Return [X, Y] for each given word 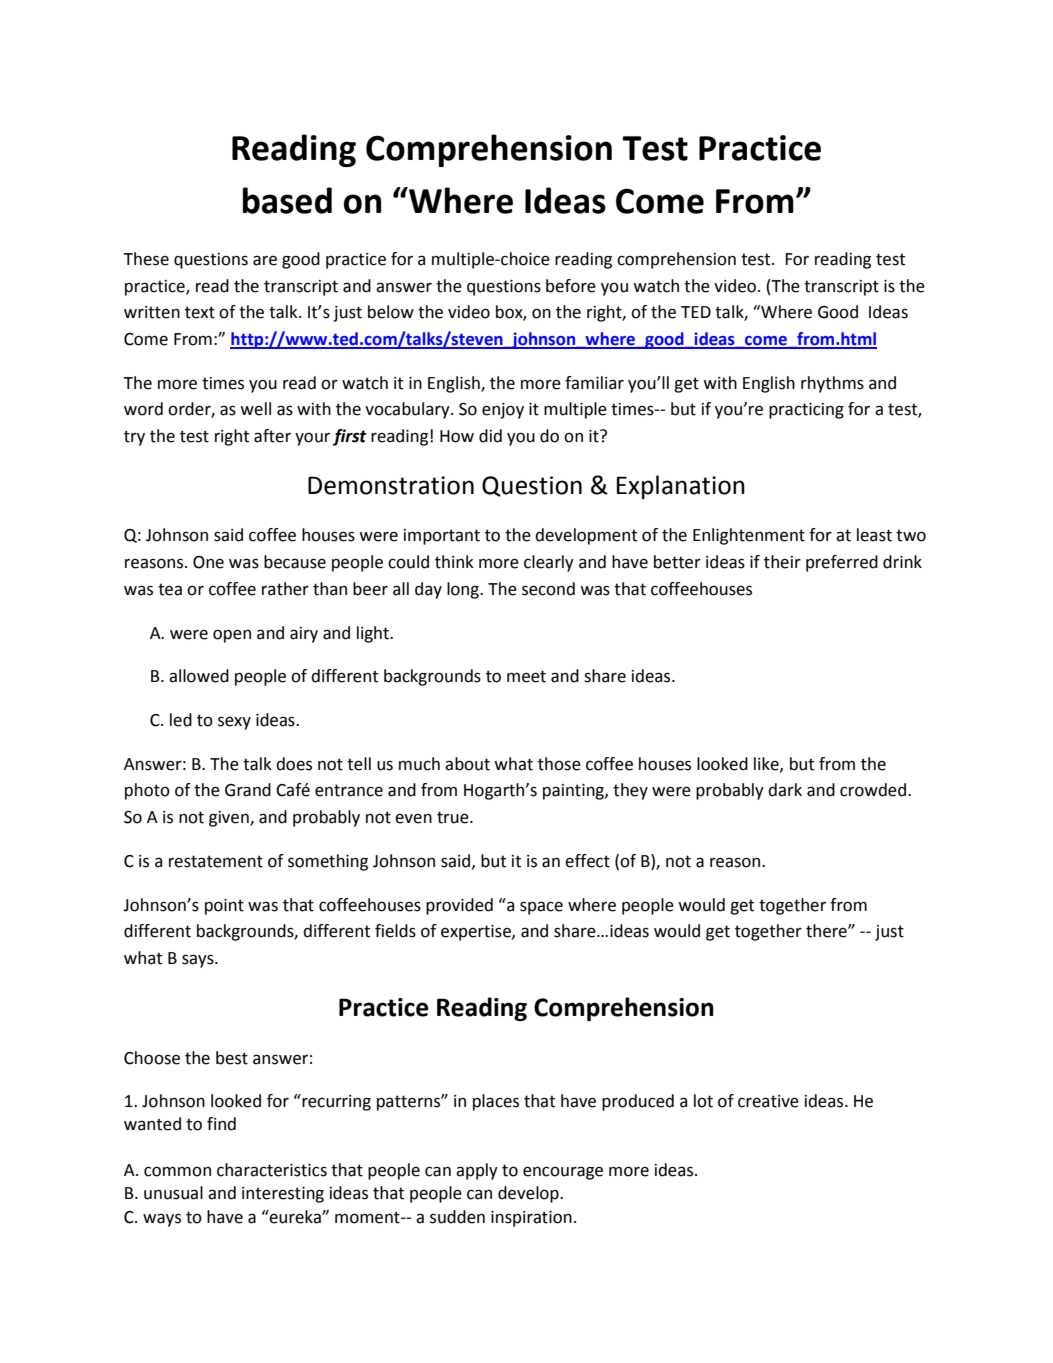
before [571, 286]
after [272, 436]
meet [526, 676]
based [287, 200]
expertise [477, 933]
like [767, 764]
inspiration [531, 1219]
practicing [806, 411]
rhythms [832, 384]
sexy [234, 723]
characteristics [272, 1170]
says [199, 961]
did [490, 436]
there [827, 931]
